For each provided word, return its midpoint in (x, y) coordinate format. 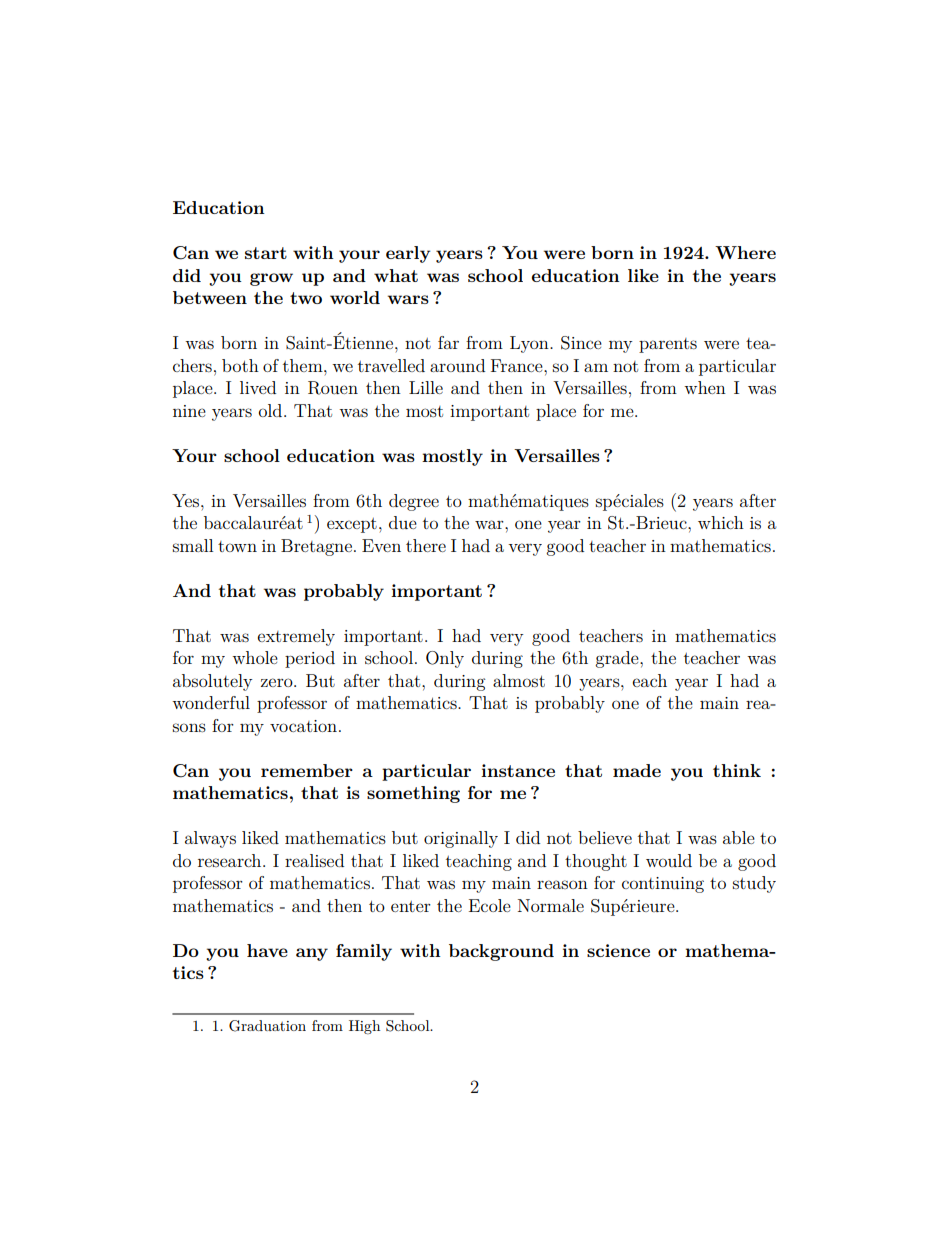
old (272, 410)
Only (445, 659)
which (721, 522)
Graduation (267, 1026)
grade (618, 659)
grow (271, 279)
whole (255, 657)
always (210, 839)
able (739, 837)
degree (414, 502)
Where (745, 252)
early (408, 254)
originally (461, 839)
